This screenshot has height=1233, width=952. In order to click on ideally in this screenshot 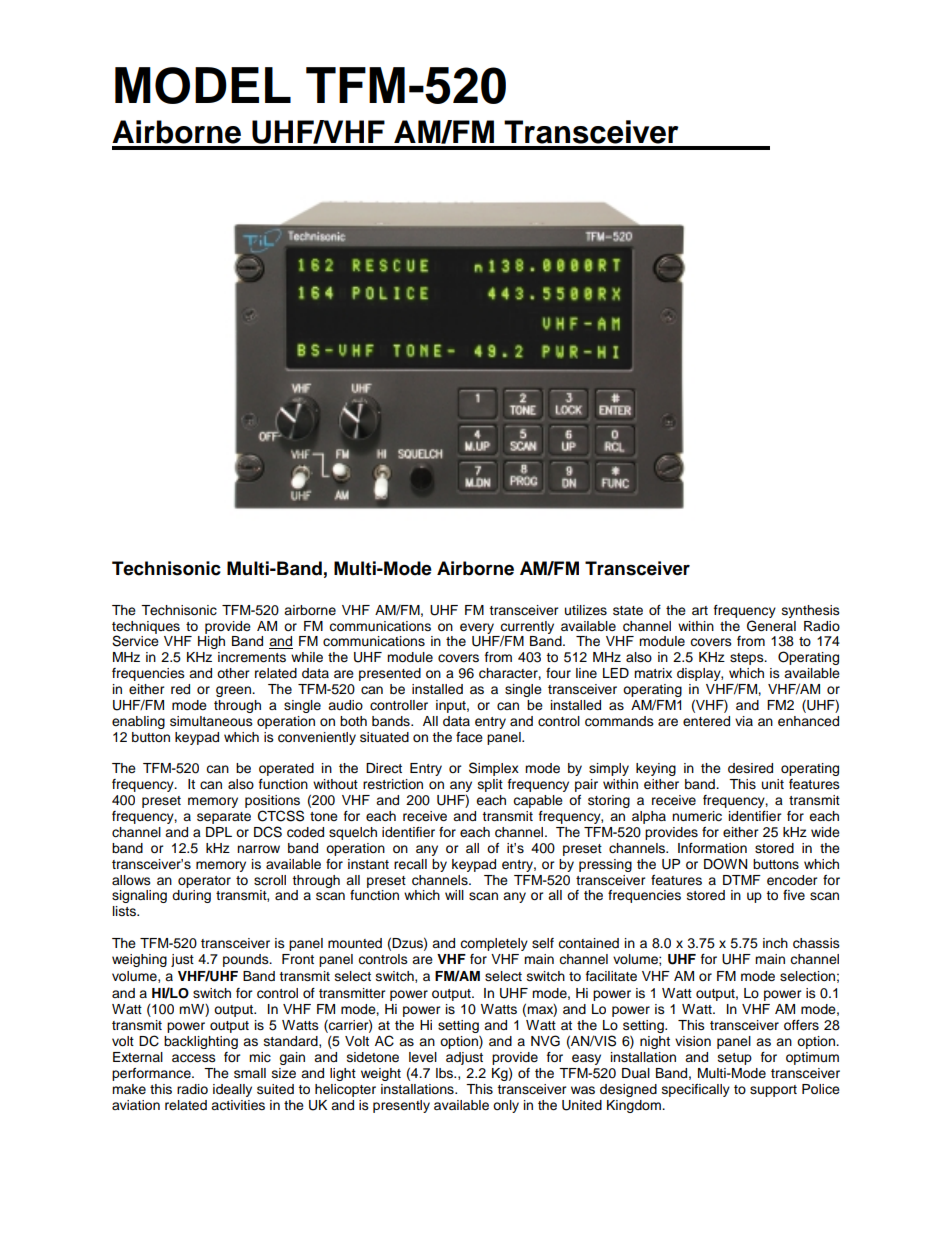, I will do `click(232, 1090)`.
